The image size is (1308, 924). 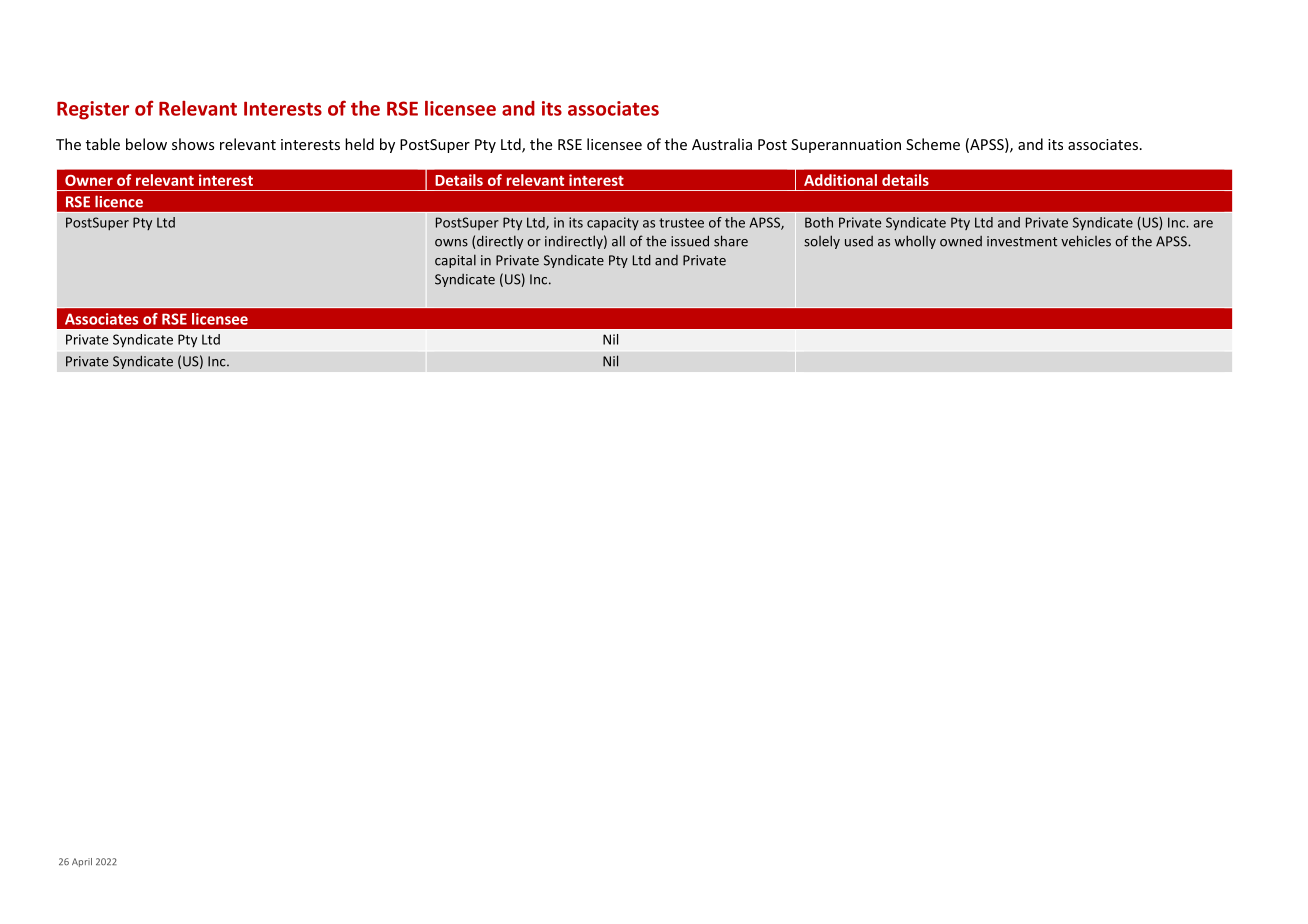 I want to click on owns, so click(x=451, y=243).
